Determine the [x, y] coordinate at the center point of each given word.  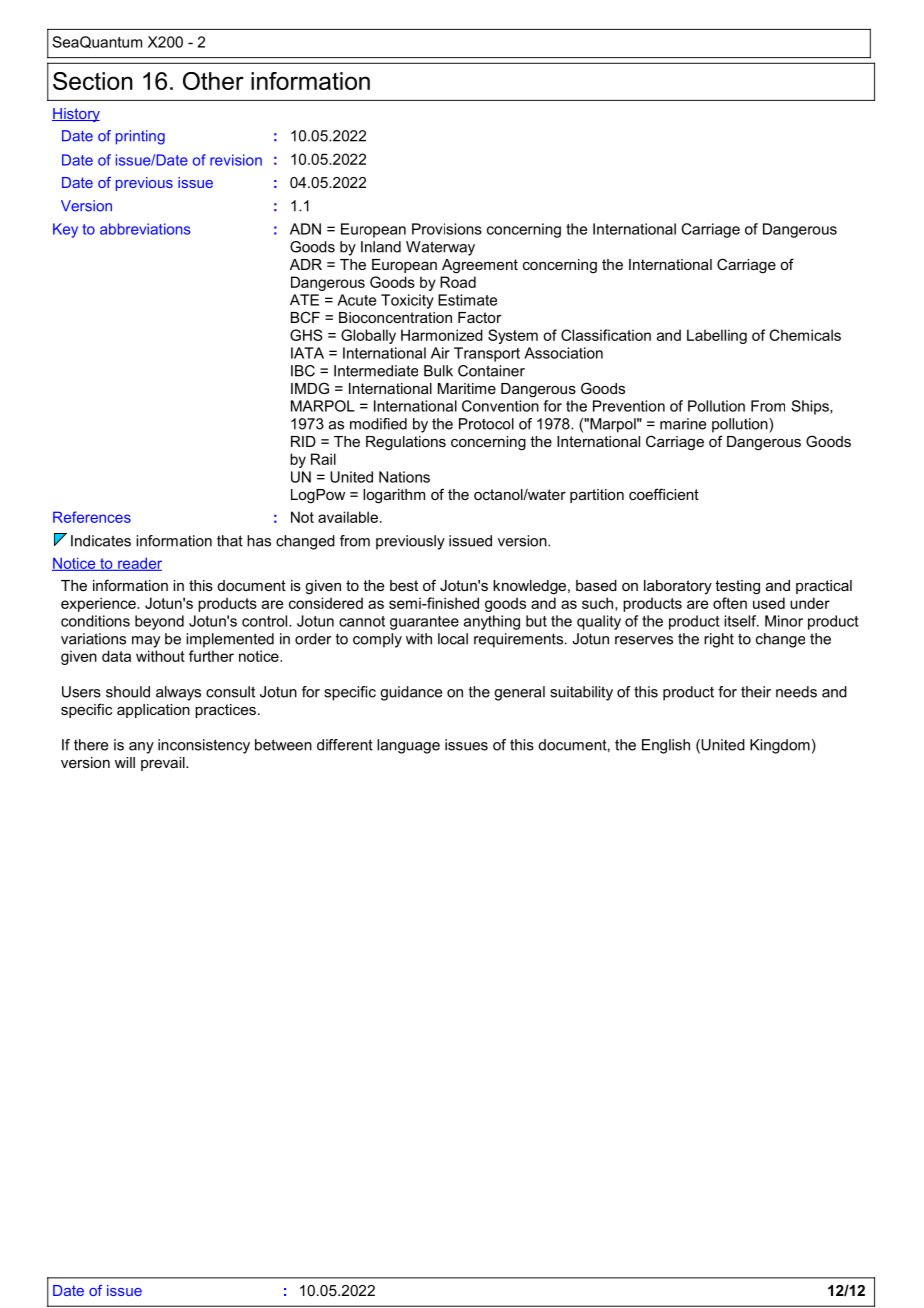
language [408, 746]
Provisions [447, 229]
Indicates [101, 541]
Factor [480, 317]
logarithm [394, 496]
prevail [164, 764]
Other [213, 81]
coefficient [664, 494]
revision [236, 160]
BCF [305, 317]
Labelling [717, 336]
